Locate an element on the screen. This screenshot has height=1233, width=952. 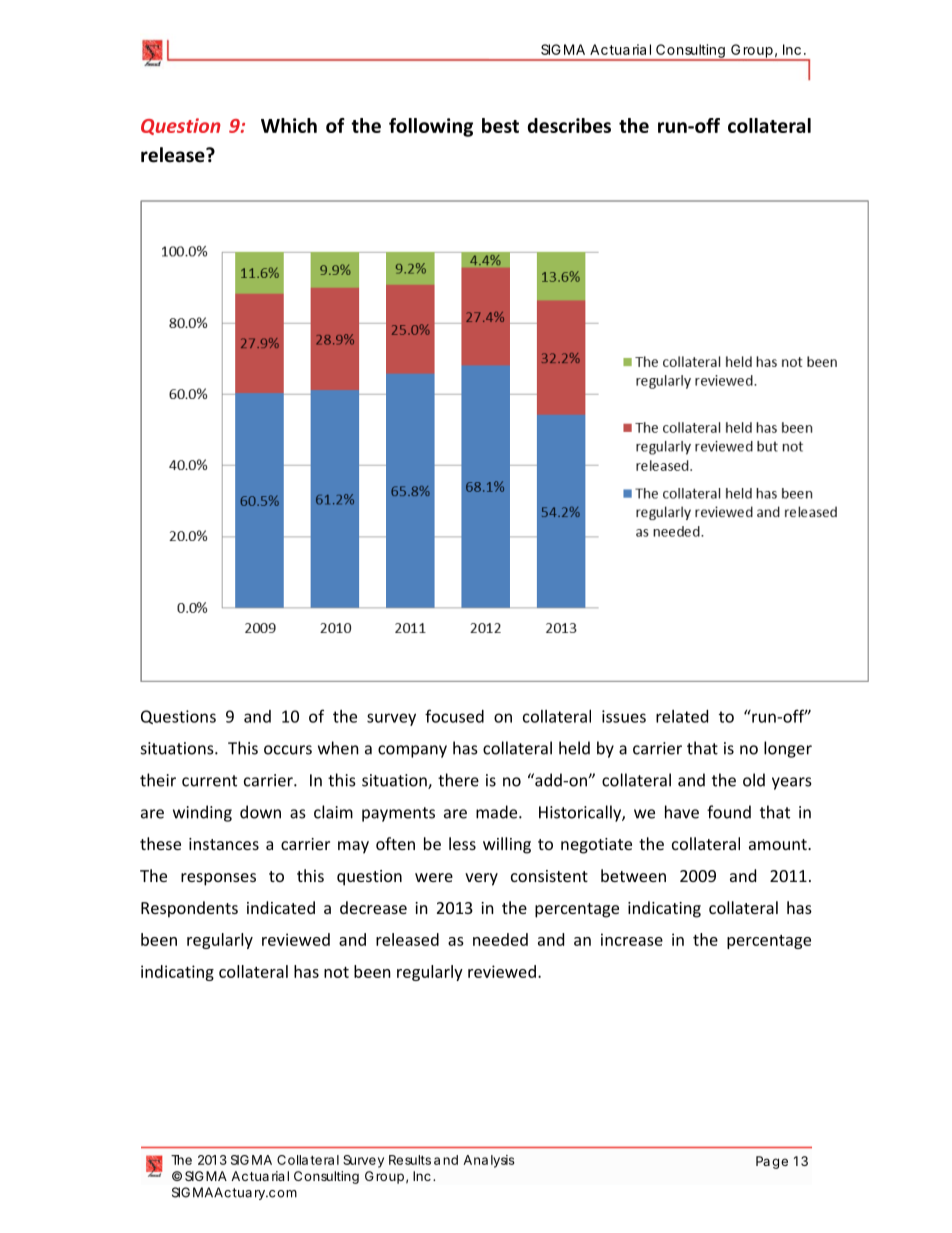
company is located at coordinates (412, 751).
